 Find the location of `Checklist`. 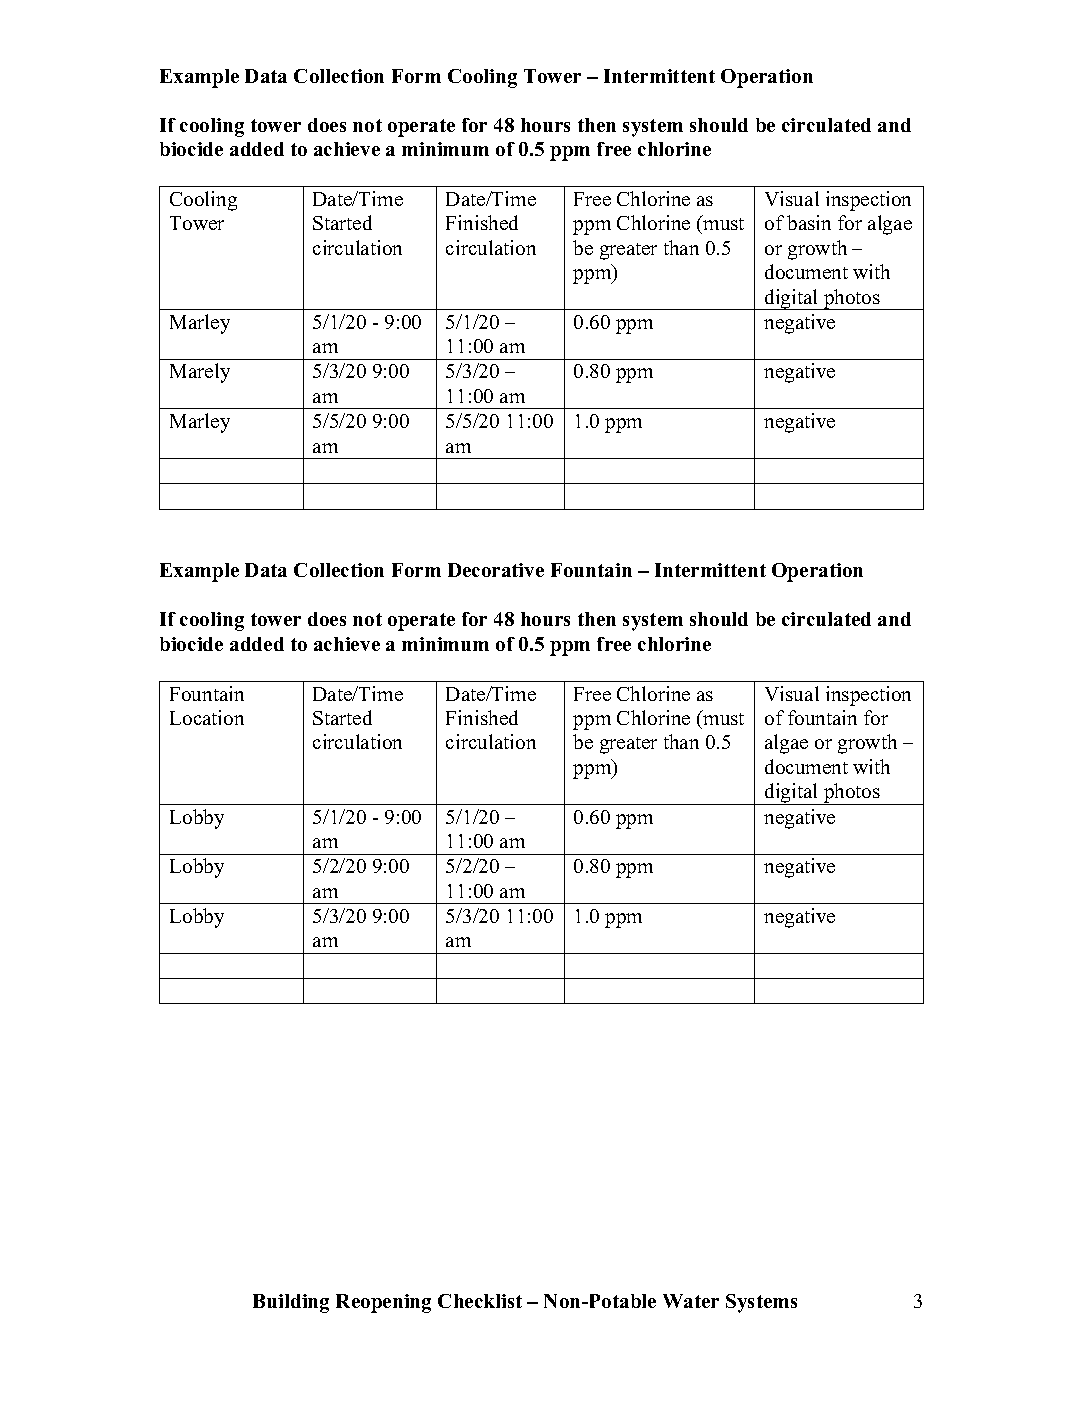

Checklist is located at coordinates (480, 1301).
